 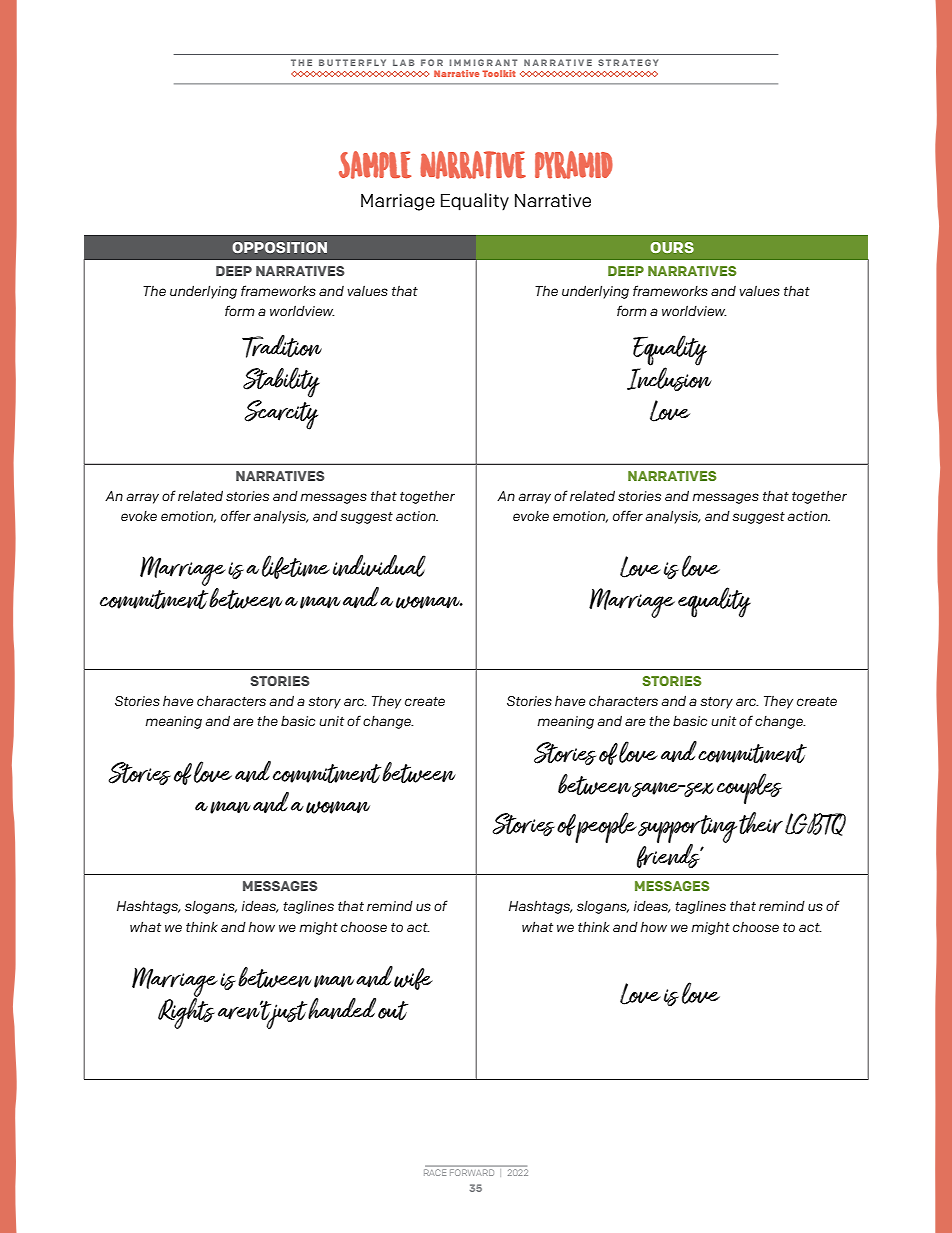 What do you see at coordinates (499, 73) in the screenshot?
I see `Toolkit` at bounding box center [499, 73].
